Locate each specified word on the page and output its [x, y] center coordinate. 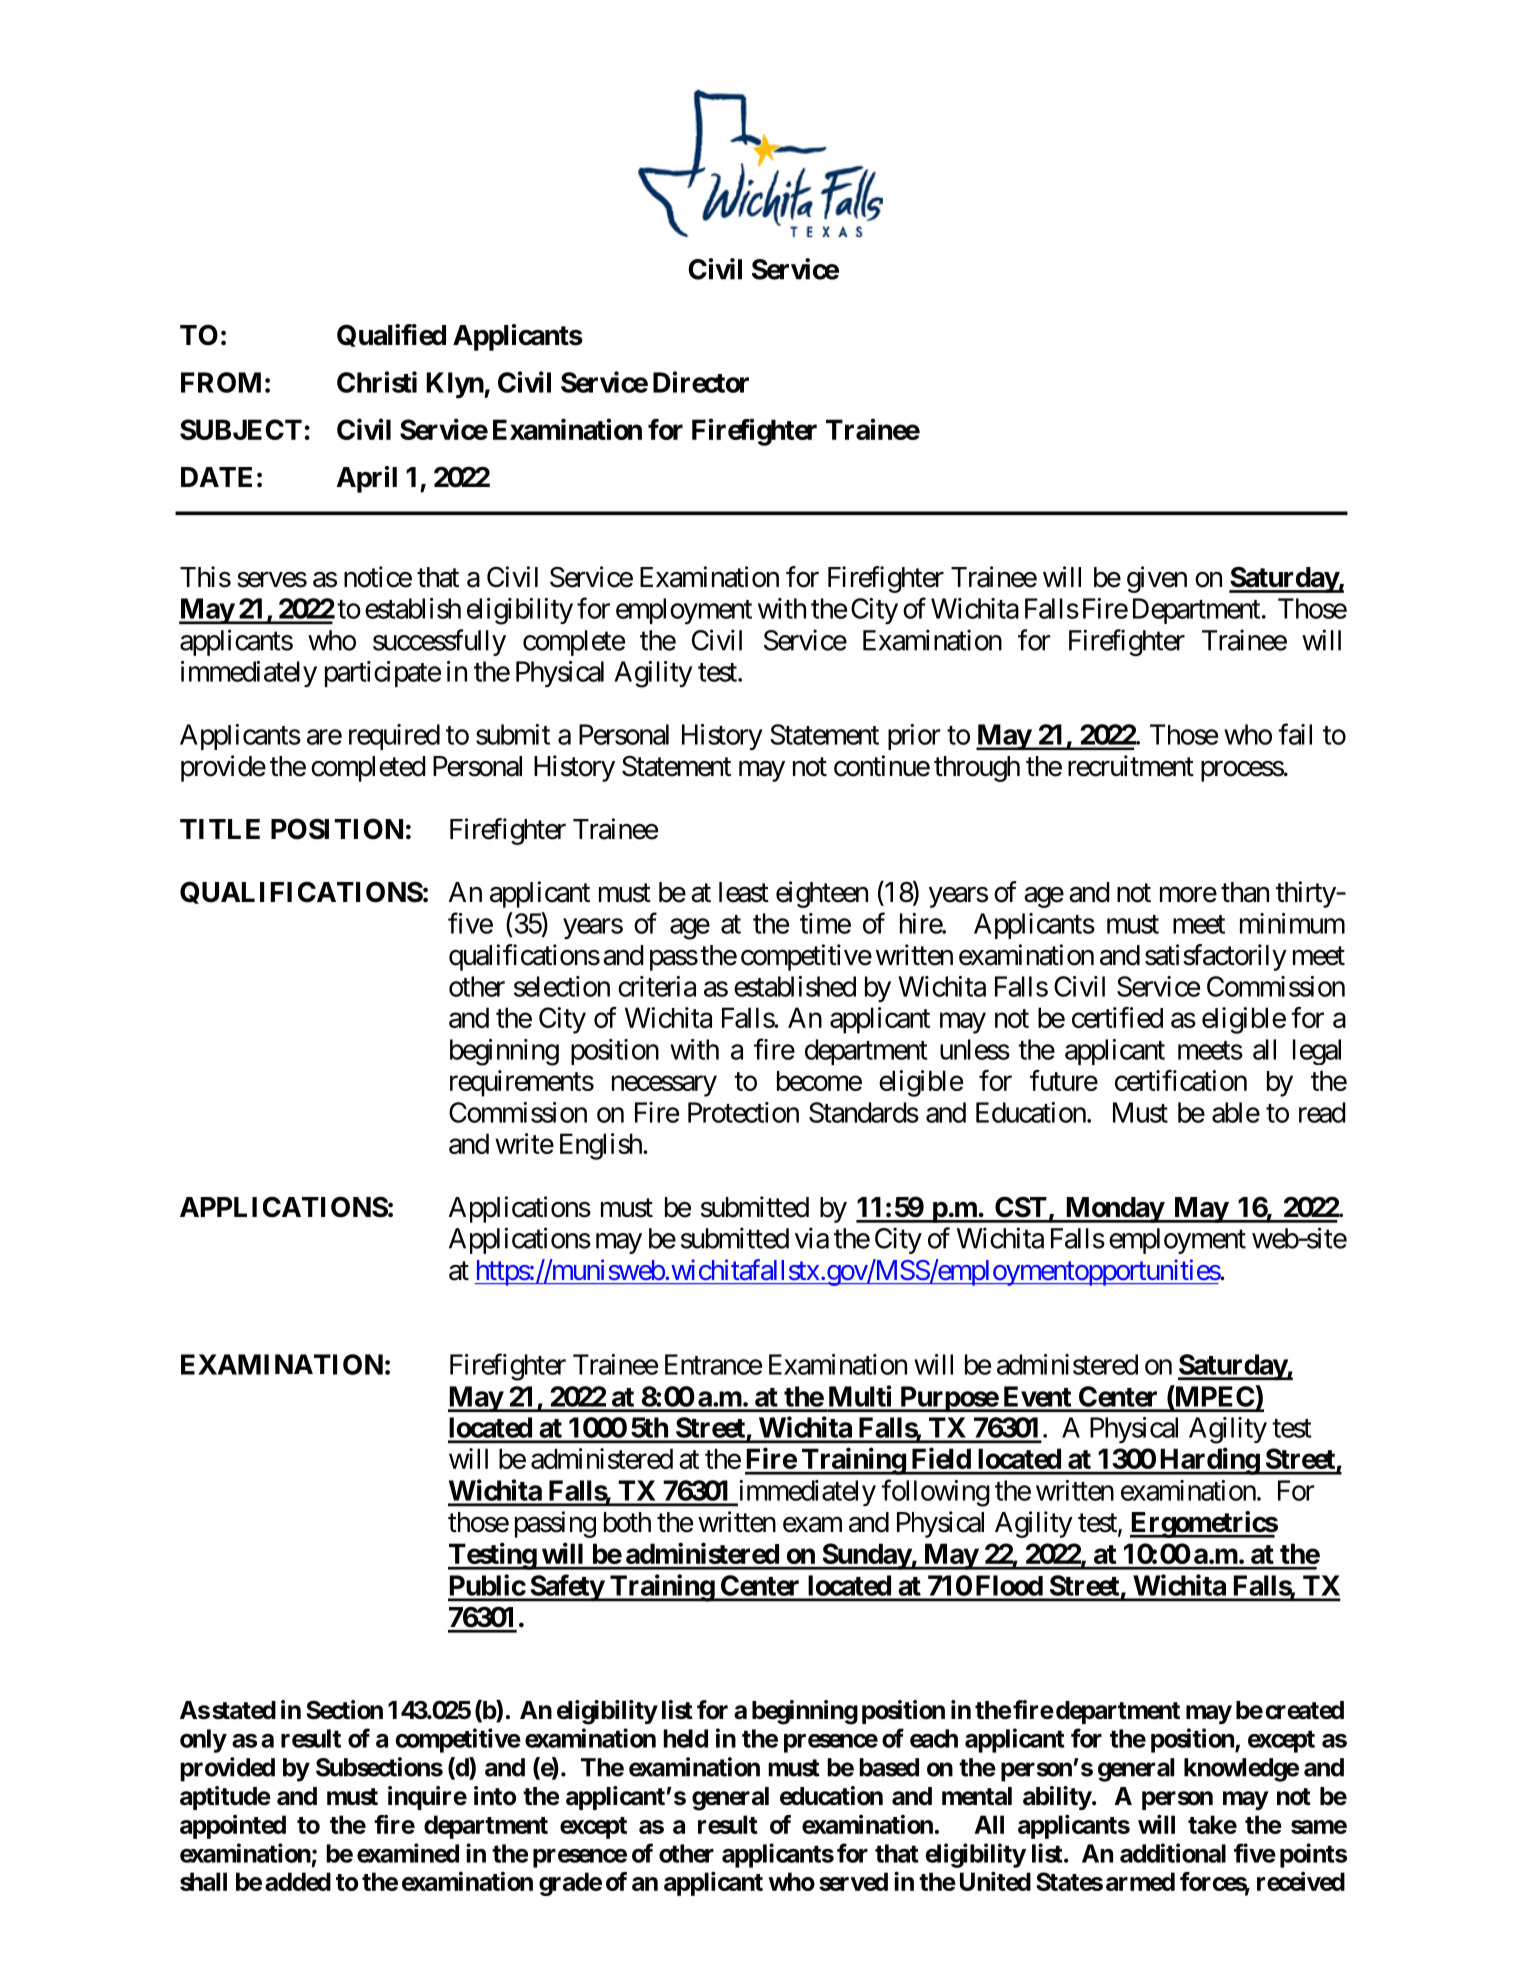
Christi [377, 382]
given [1157, 579]
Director [701, 382]
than [1245, 892]
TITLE [220, 829]
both [627, 1522]
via [812, 1238]
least [744, 892]
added [298, 1881]
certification [1181, 1080]
